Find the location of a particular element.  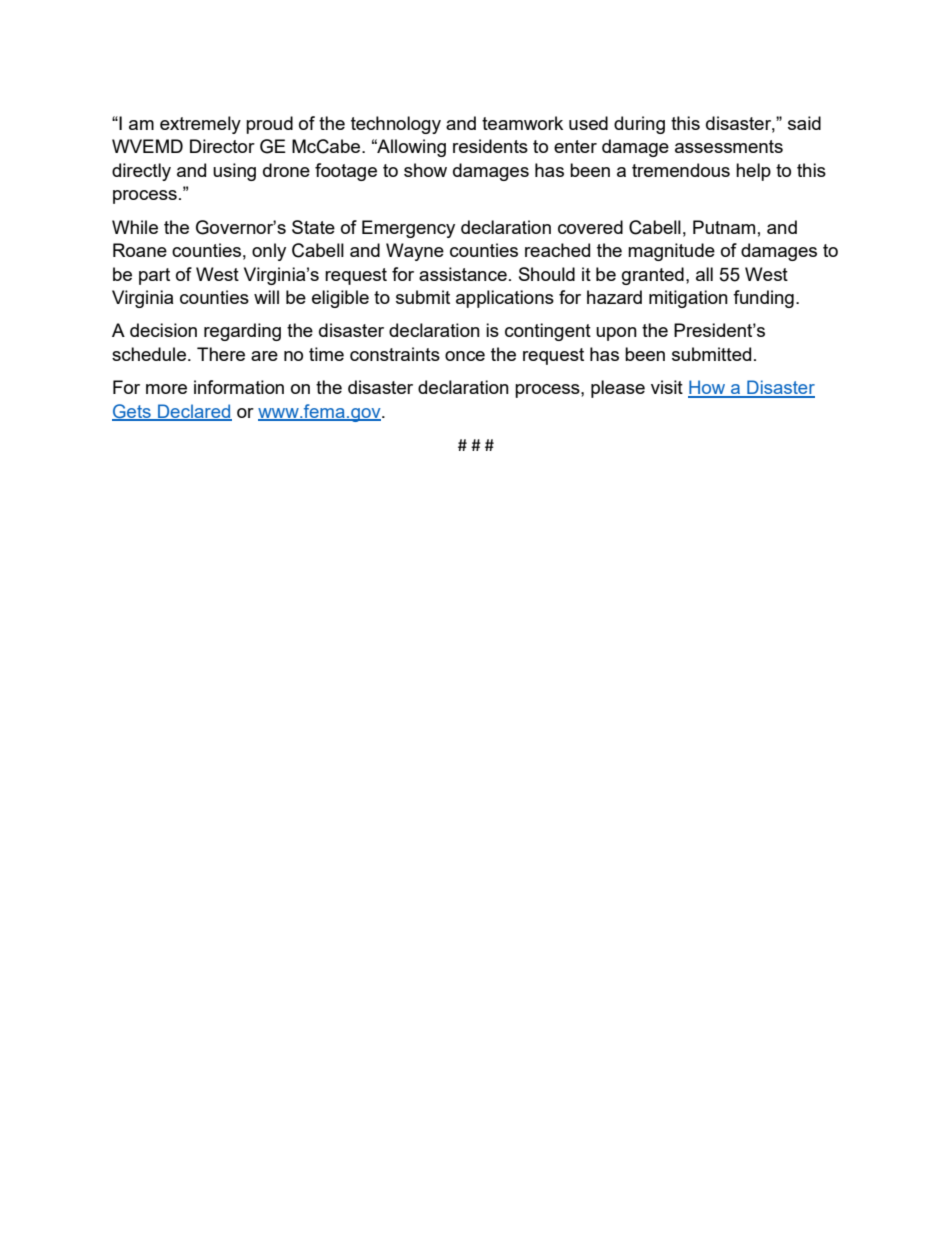

extremely is located at coordinates (200, 125).
